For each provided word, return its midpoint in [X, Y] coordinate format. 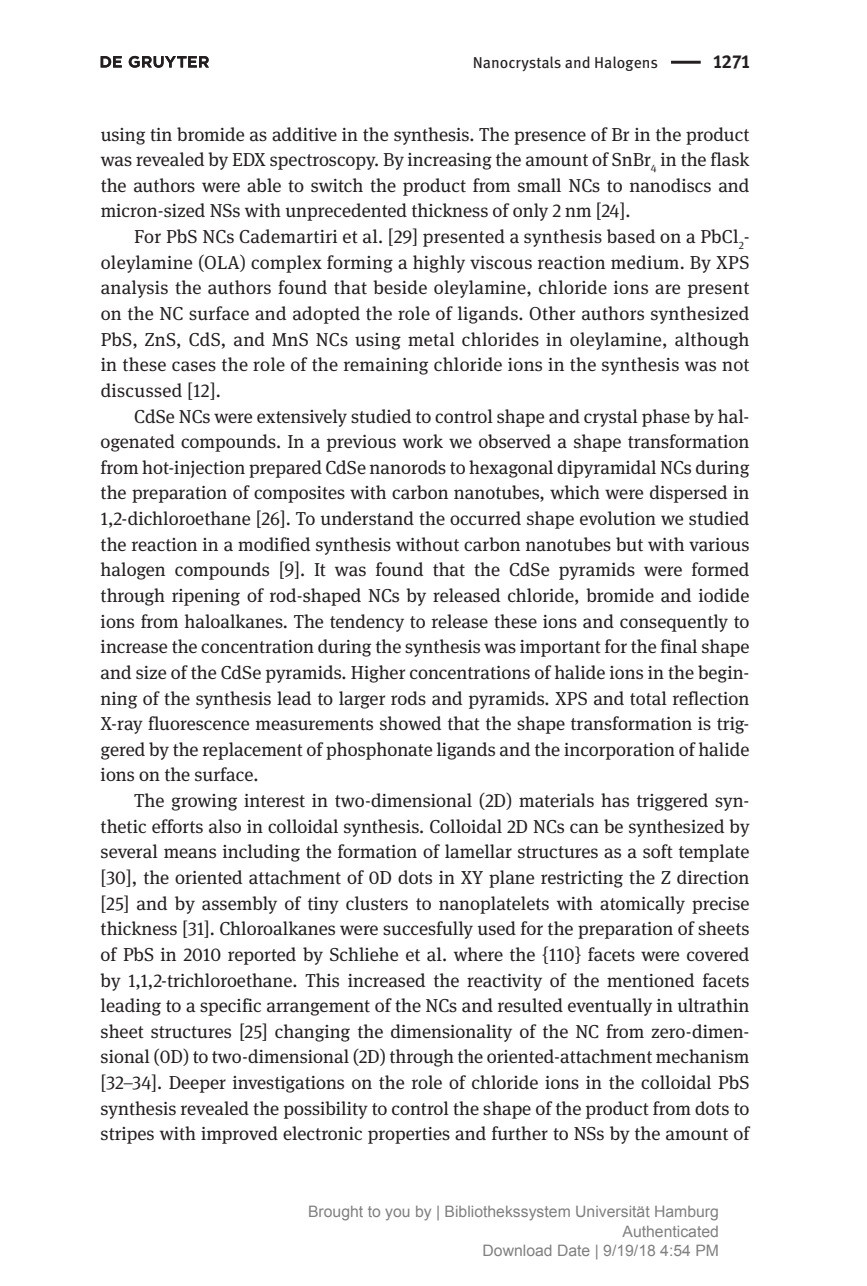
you [397, 1214]
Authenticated [670, 1231]
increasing [450, 161]
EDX [249, 159]
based [631, 236]
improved [239, 1135]
